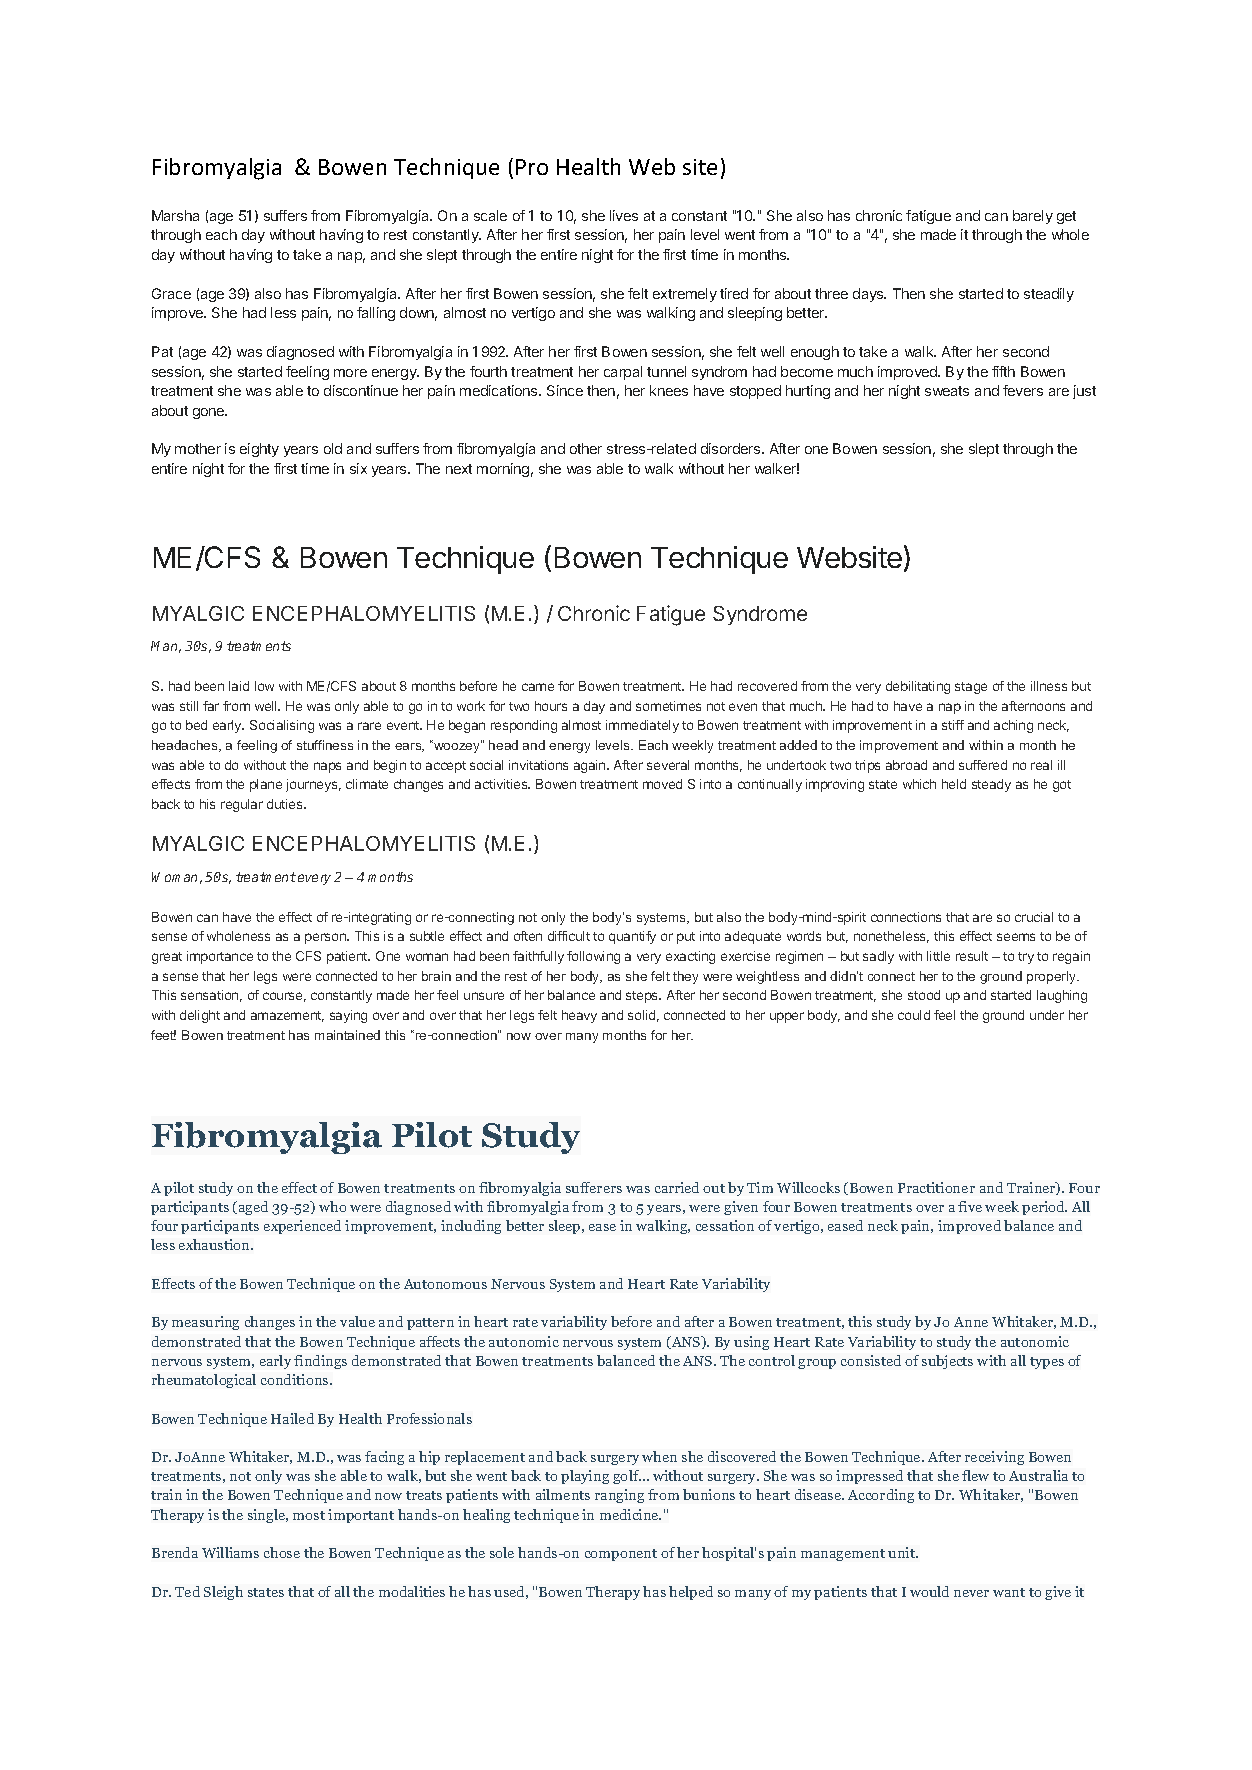 The height and width of the page is (1770, 1252). I want to click on seems, so click(1016, 937).
